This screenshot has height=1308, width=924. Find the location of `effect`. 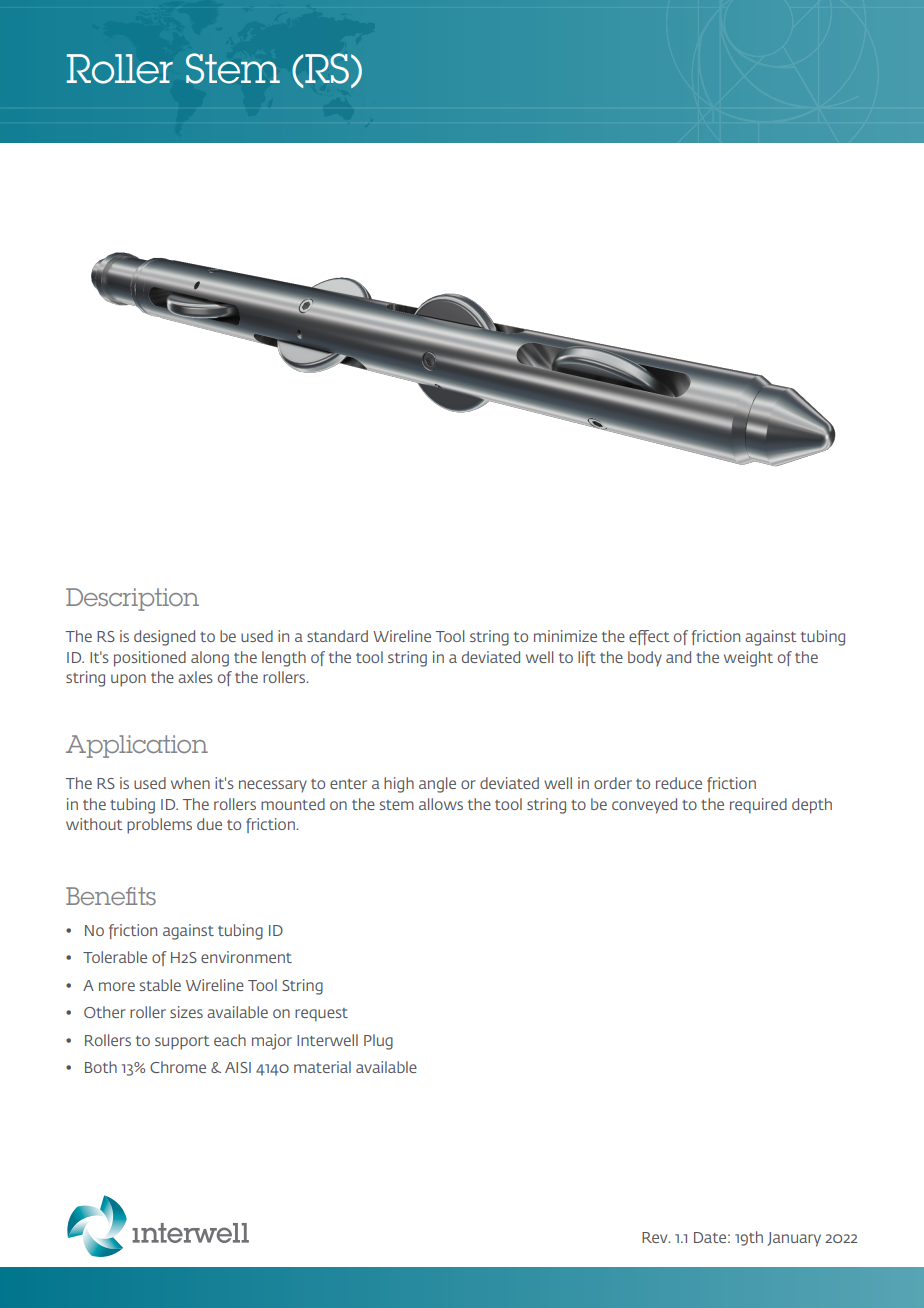

effect is located at coordinates (649, 637).
